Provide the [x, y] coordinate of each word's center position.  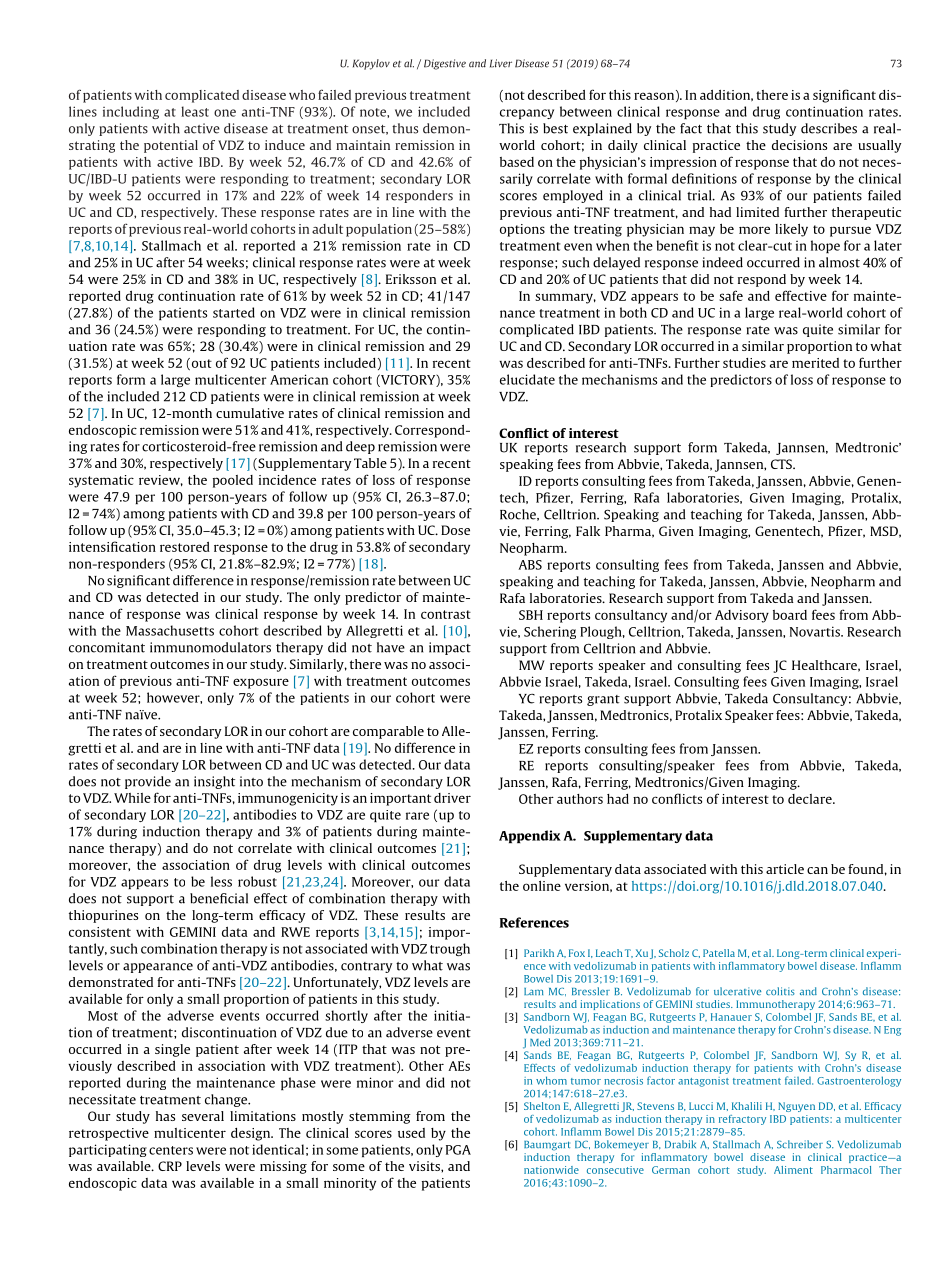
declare [811, 799]
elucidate [527, 379]
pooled [233, 481]
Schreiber [800, 1144]
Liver [501, 63]
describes [829, 128]
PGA [458, 1150]
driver [452, 798]
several [203, 1116]
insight [214, 782]
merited [815, 363]
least [195, 111]
